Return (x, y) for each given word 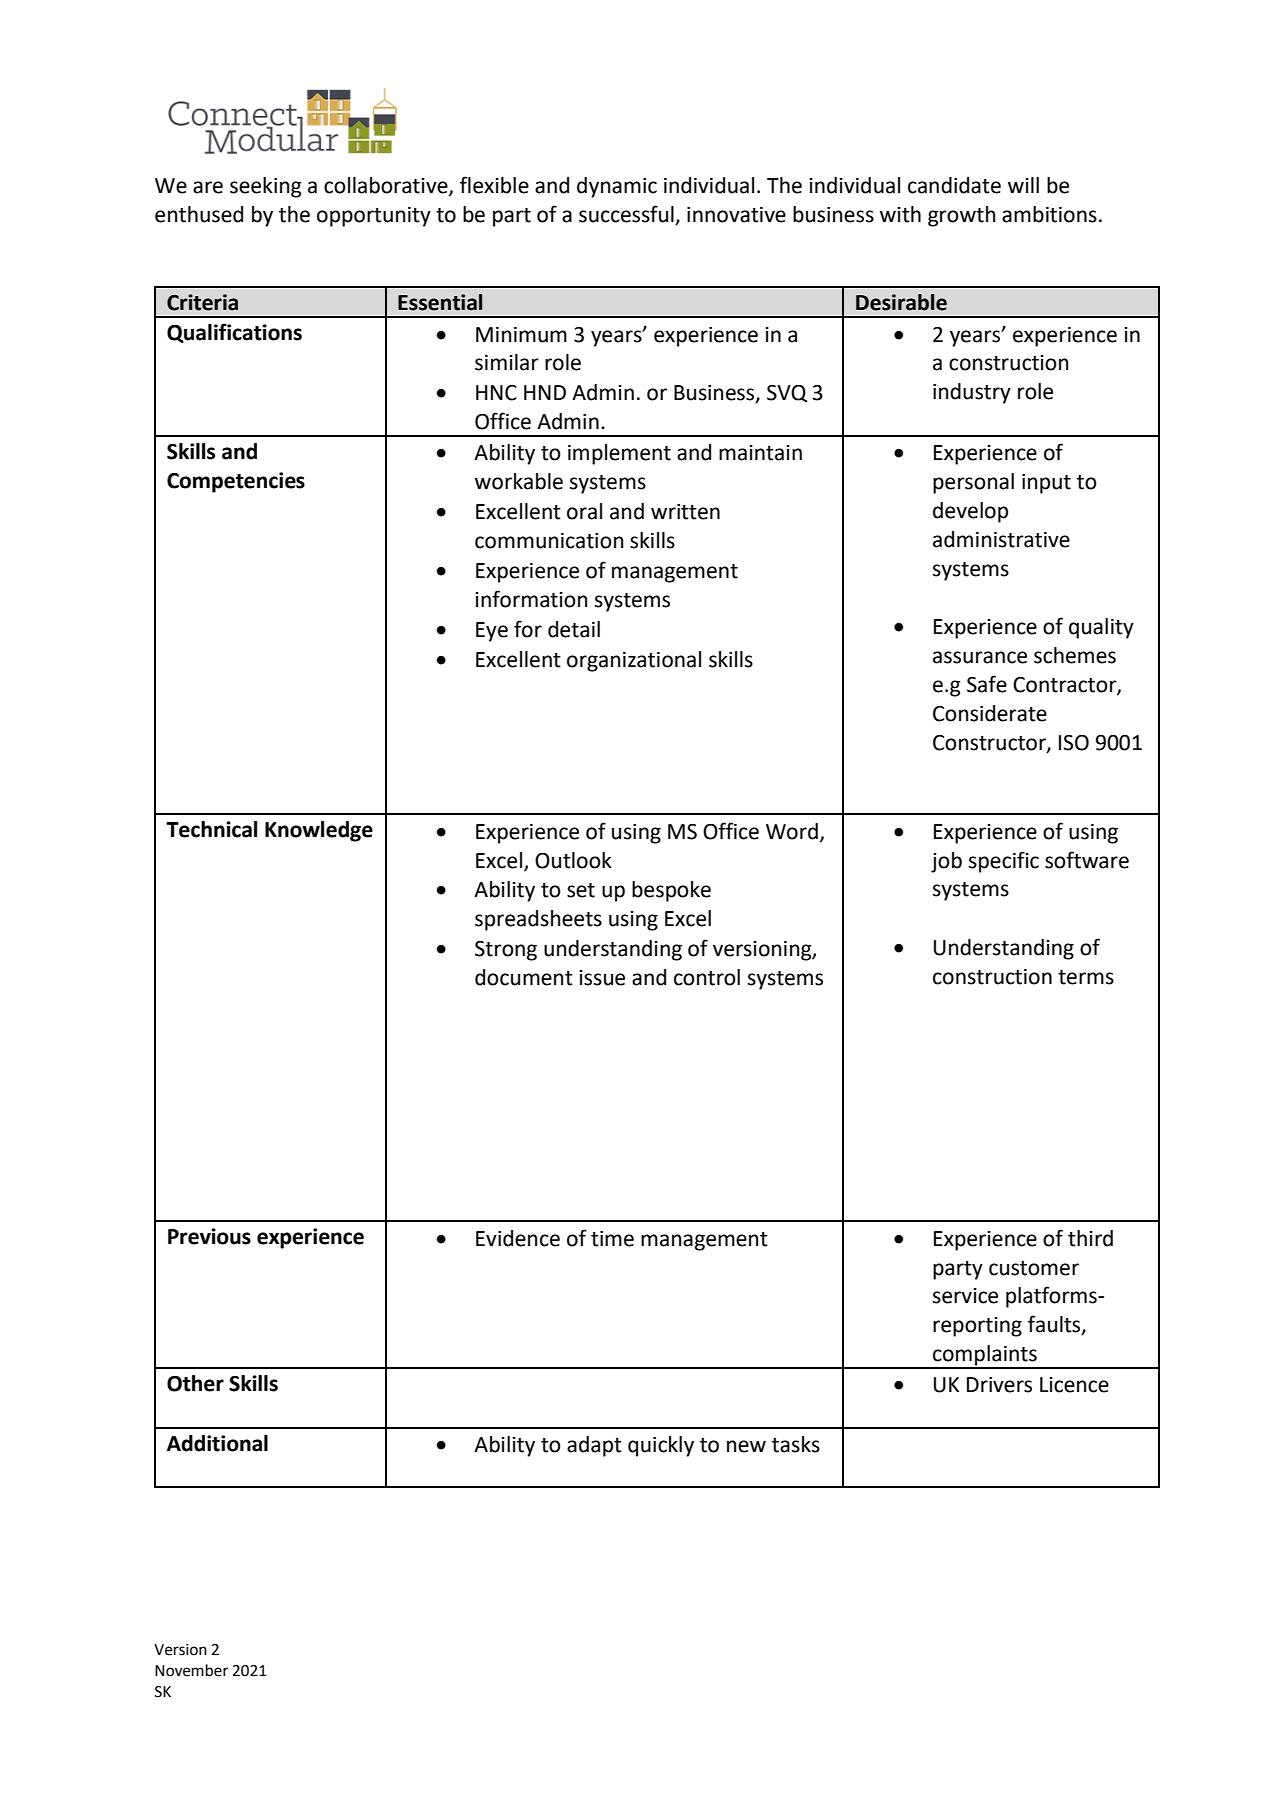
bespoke (671, 891)
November (191, 1670)
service (965, 1296)
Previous (209, 1236)
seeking (266, 187)
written (685, 512)
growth (962, 216)
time (612, 1239)
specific (1004, 862)
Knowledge (319, 831)
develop (970, 512)
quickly (661, 1446)
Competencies (236, 482)
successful (627, 215)
